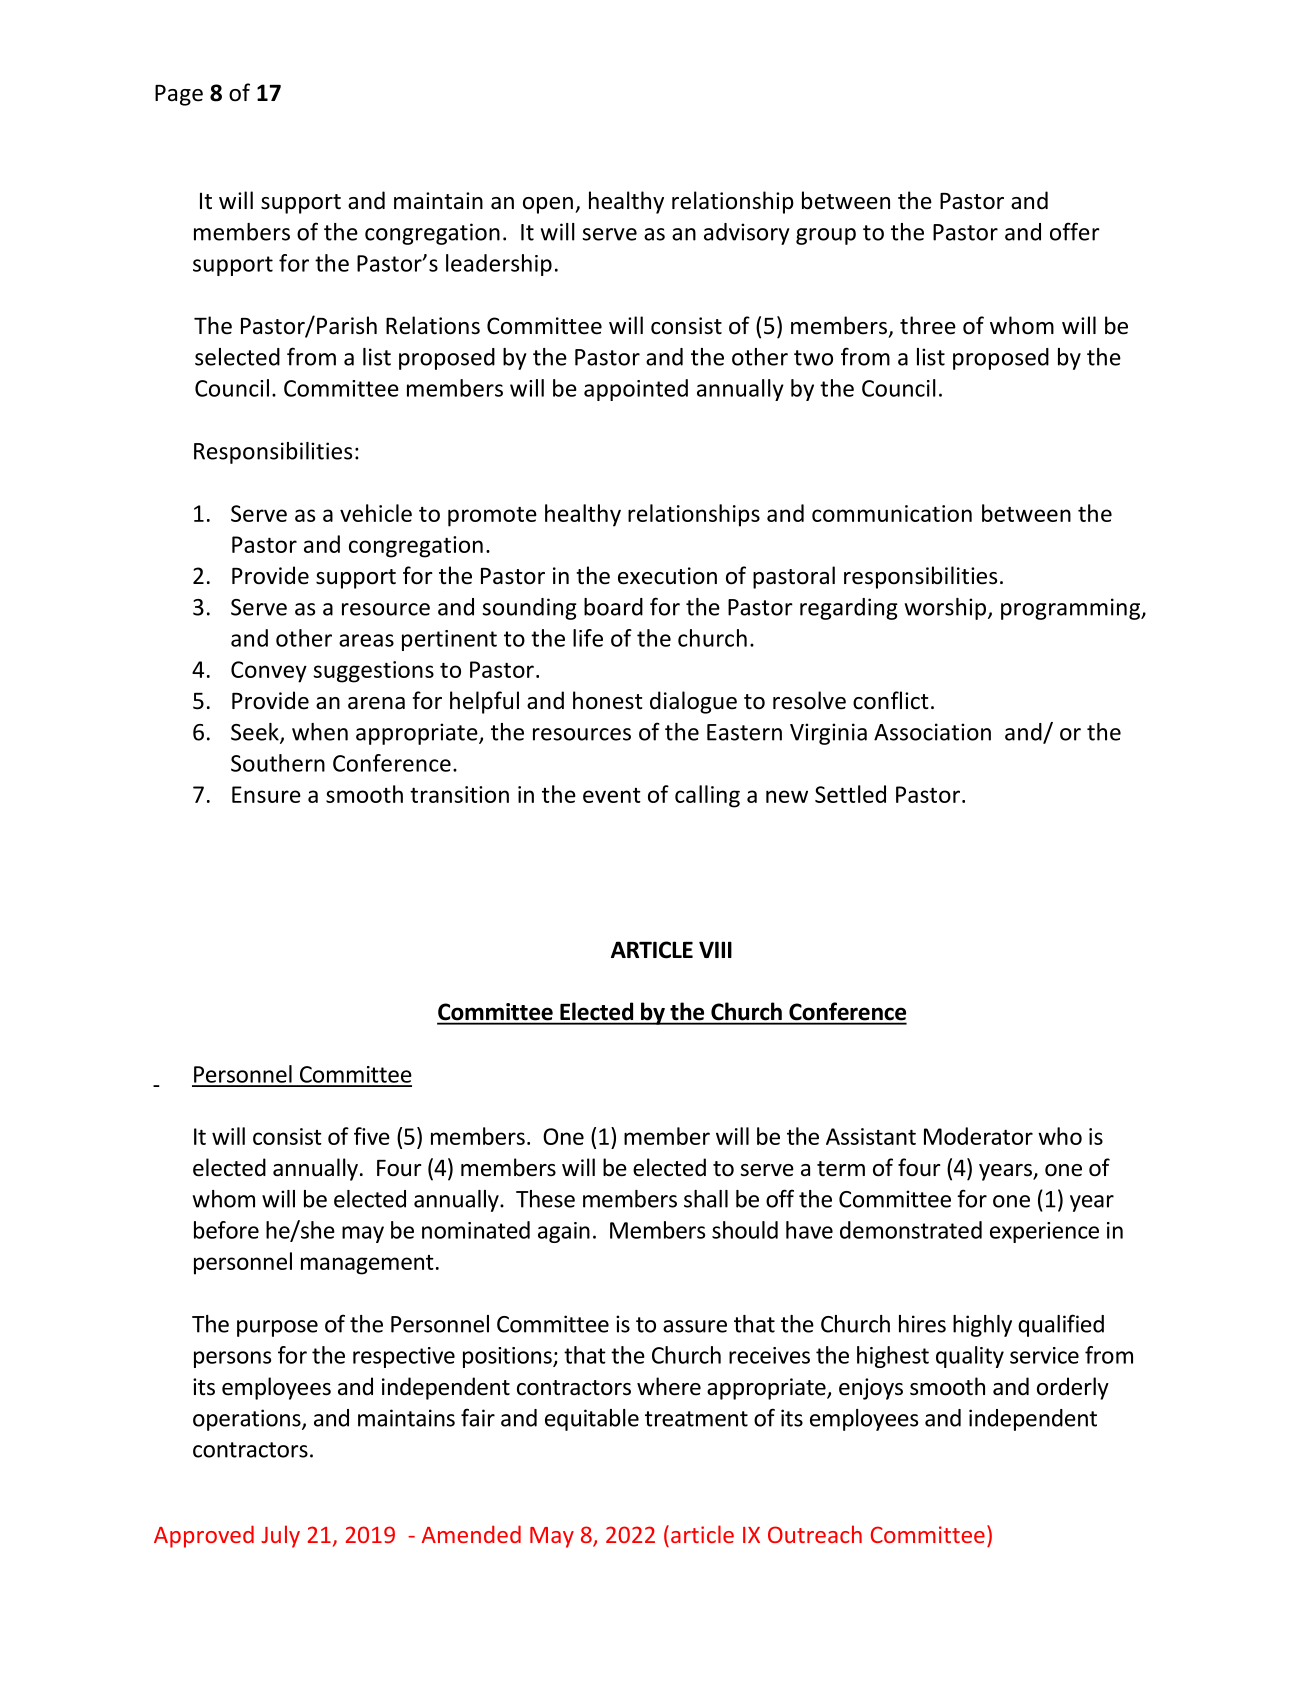 The height and width of the screenshot is (1689, 1305). What do you see at coordinates (179, 95) in the screenshot?
I see `Page` at bounding box center [179, 95].
